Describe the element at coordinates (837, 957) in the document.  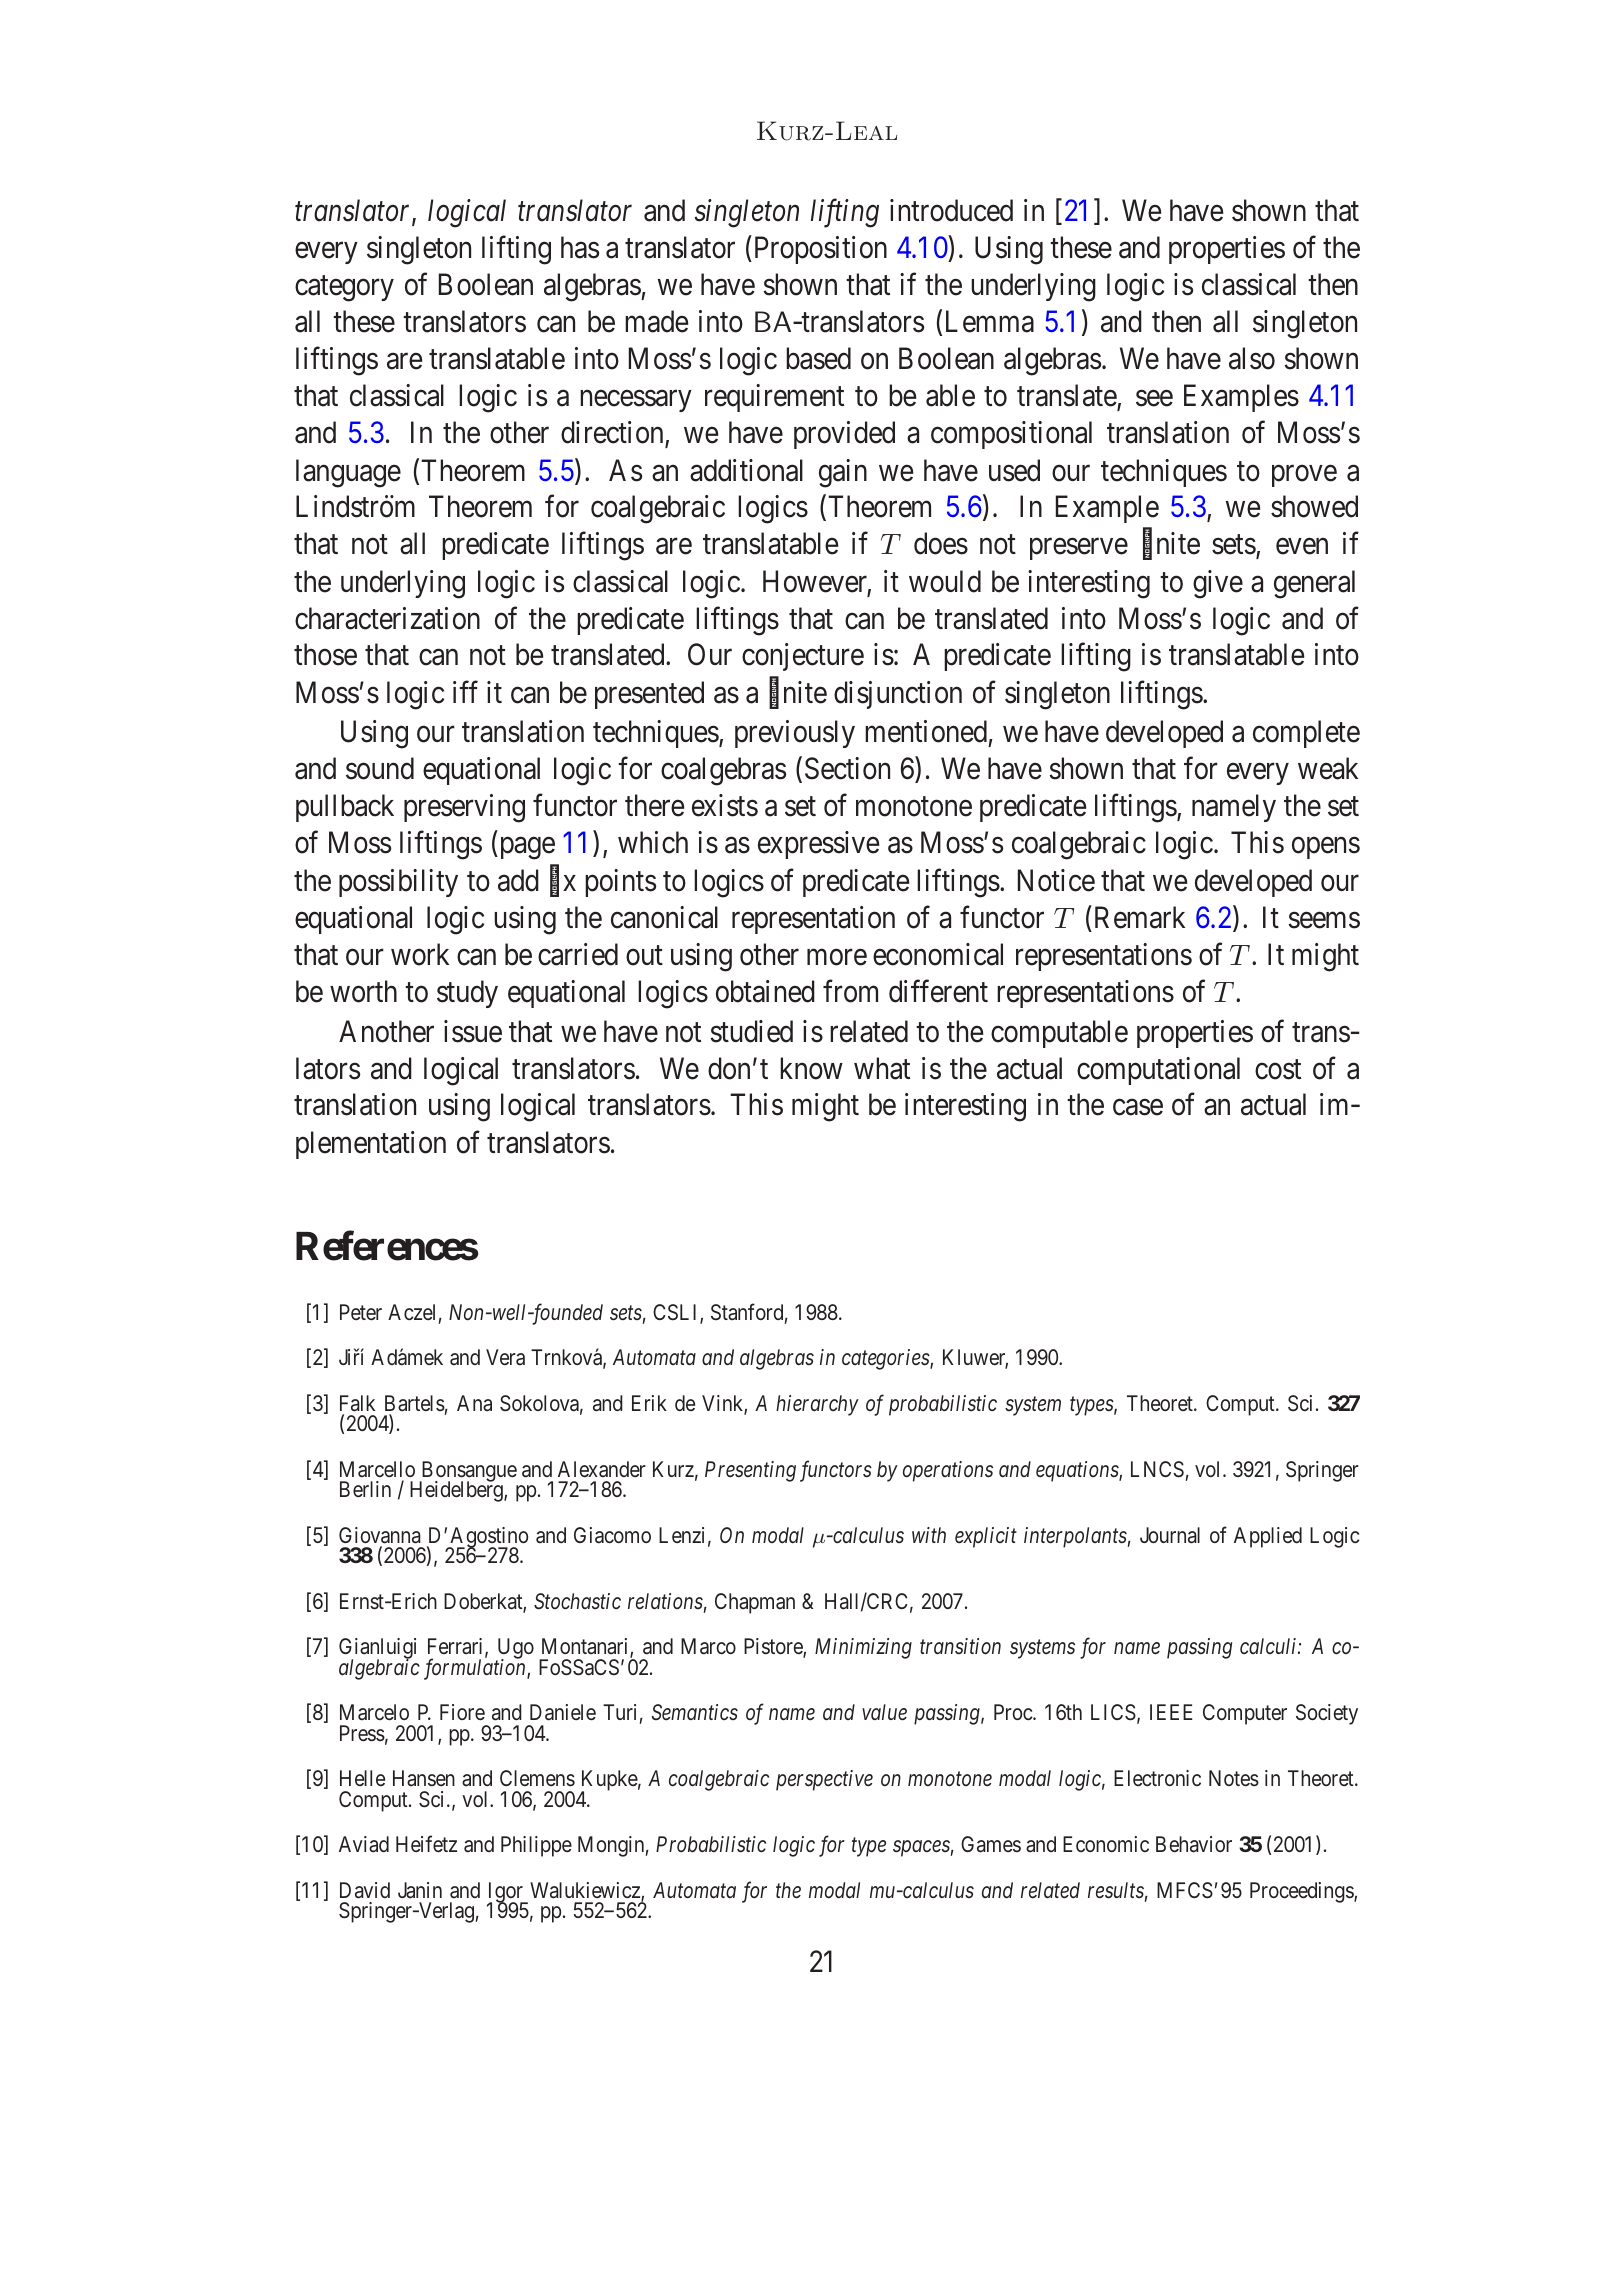
I see `more` at that location.
